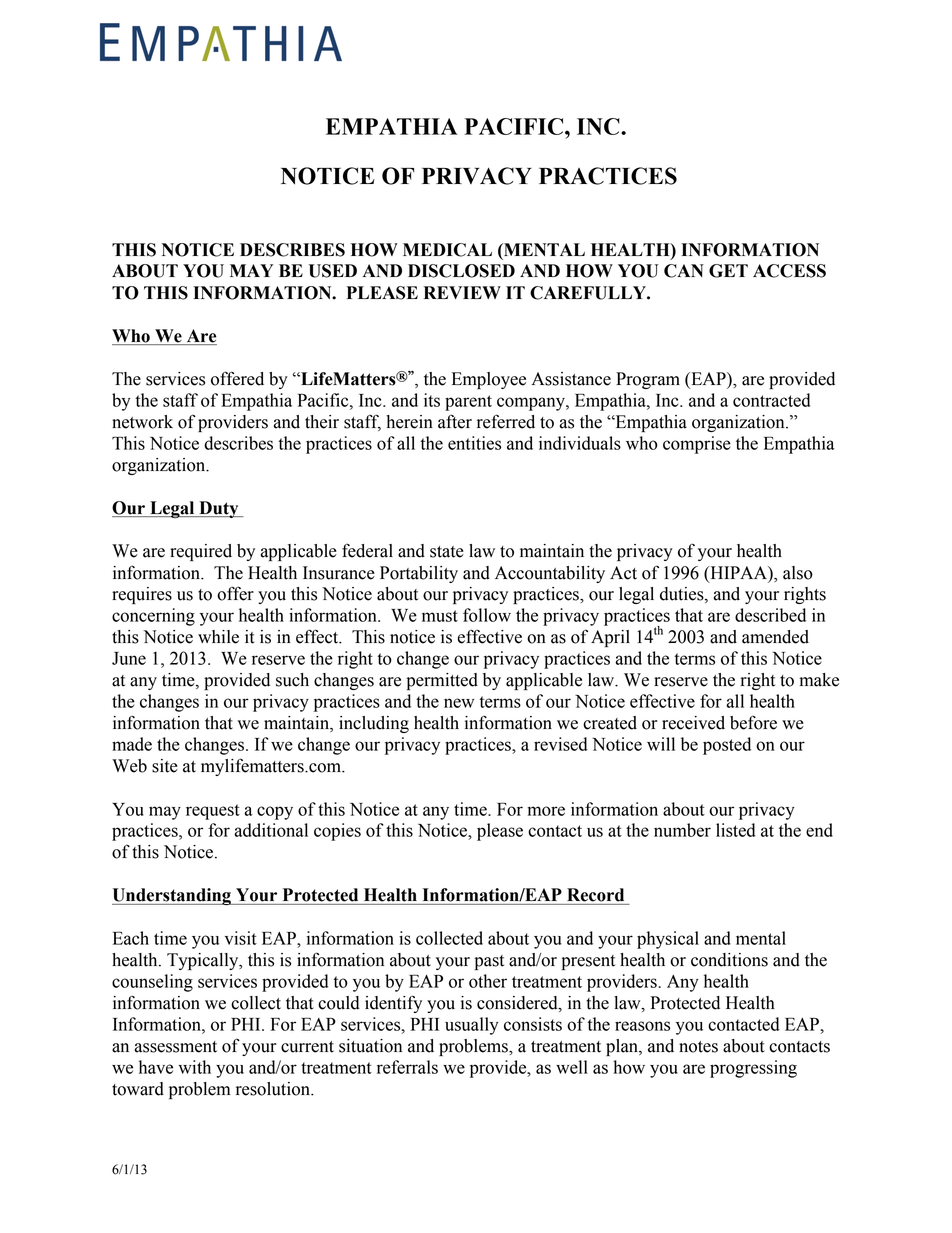 The width and height of the page is (952, 1233). Describe the element at coordinates (447, 552) in the page. I see `state` at that location.
